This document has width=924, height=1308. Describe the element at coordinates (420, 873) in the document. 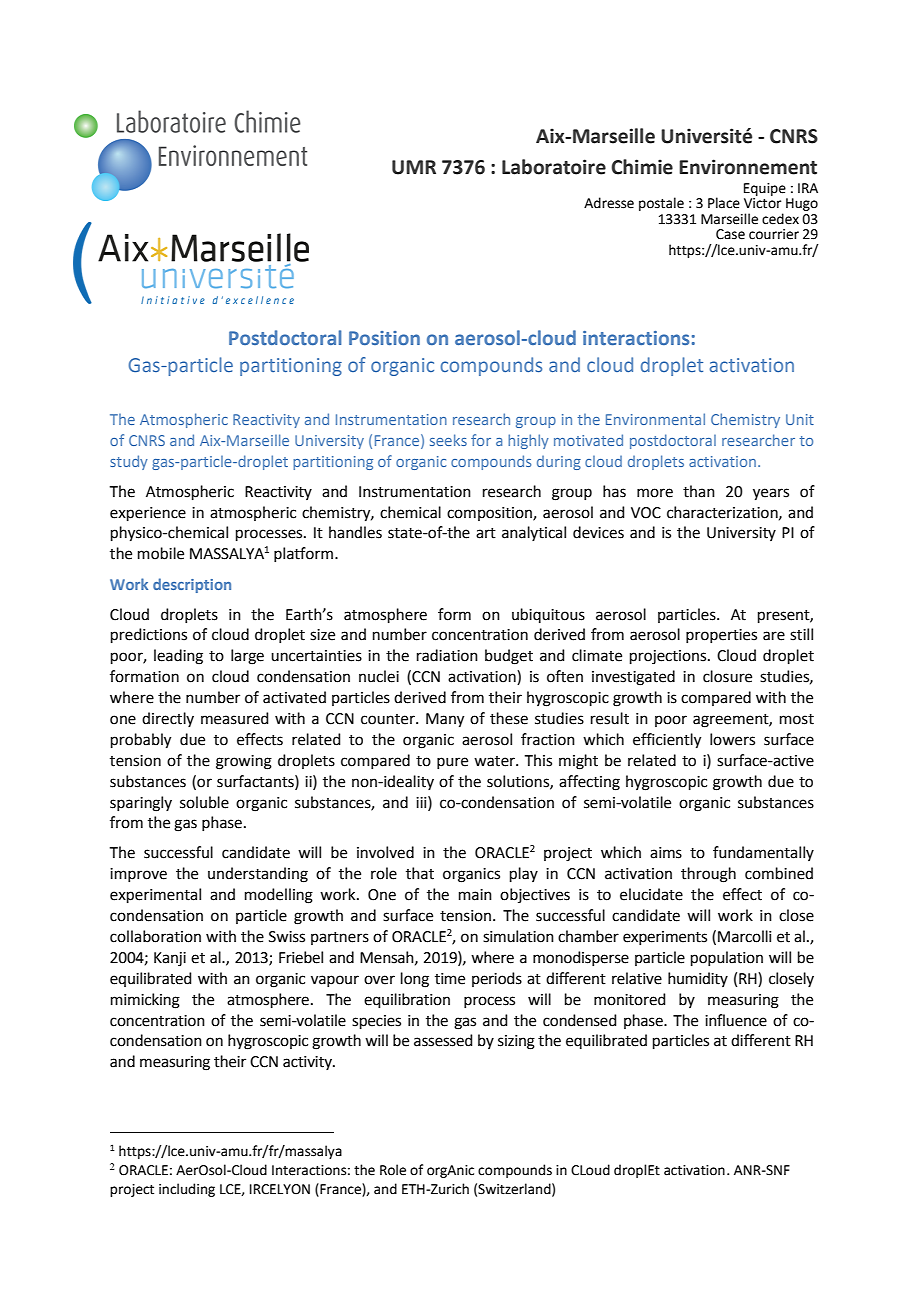

I see `that` at that location.
